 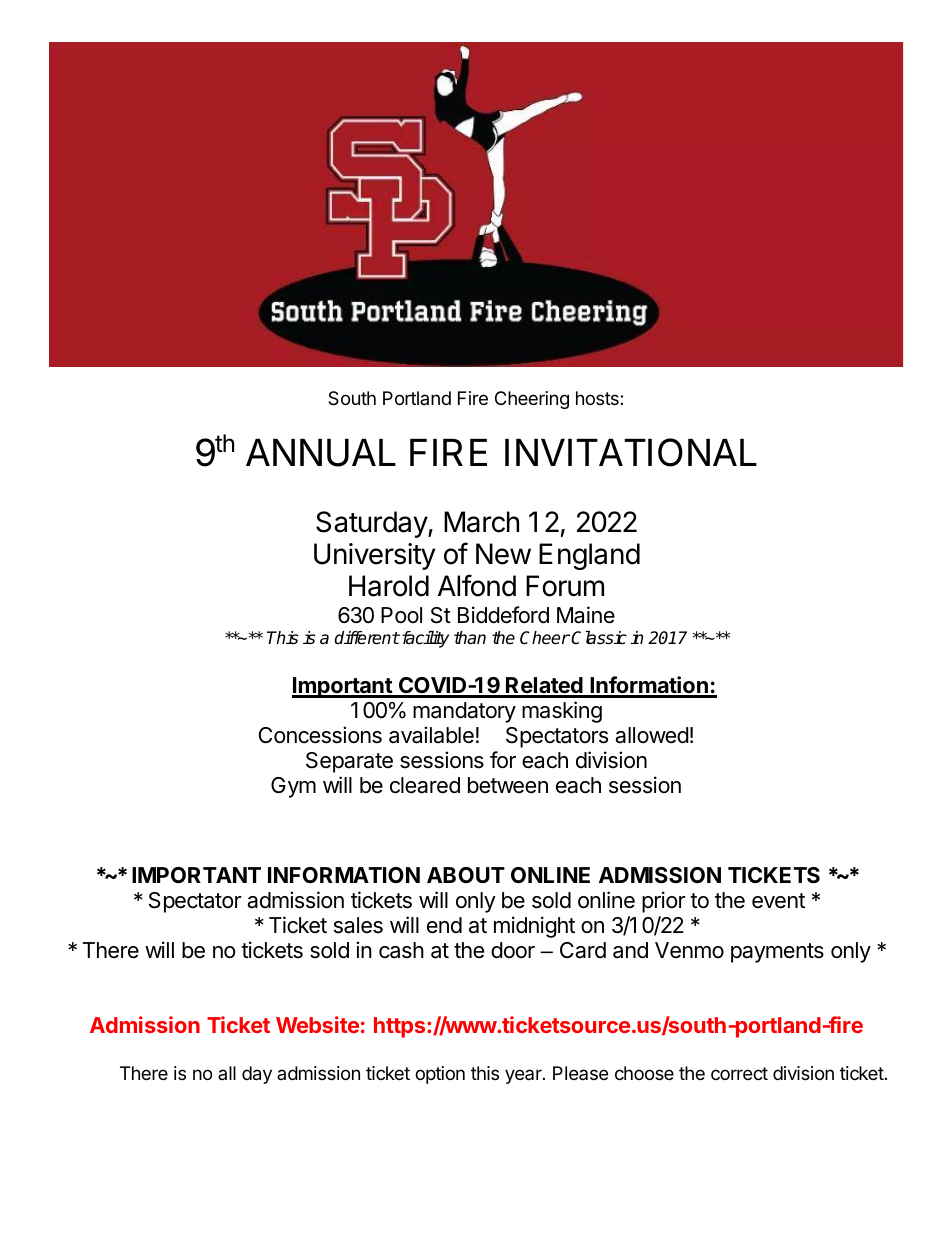 What do you see at coordinates (598, 398) in the screenshot?
I see `hosts` at bounding box center [598, 398].
